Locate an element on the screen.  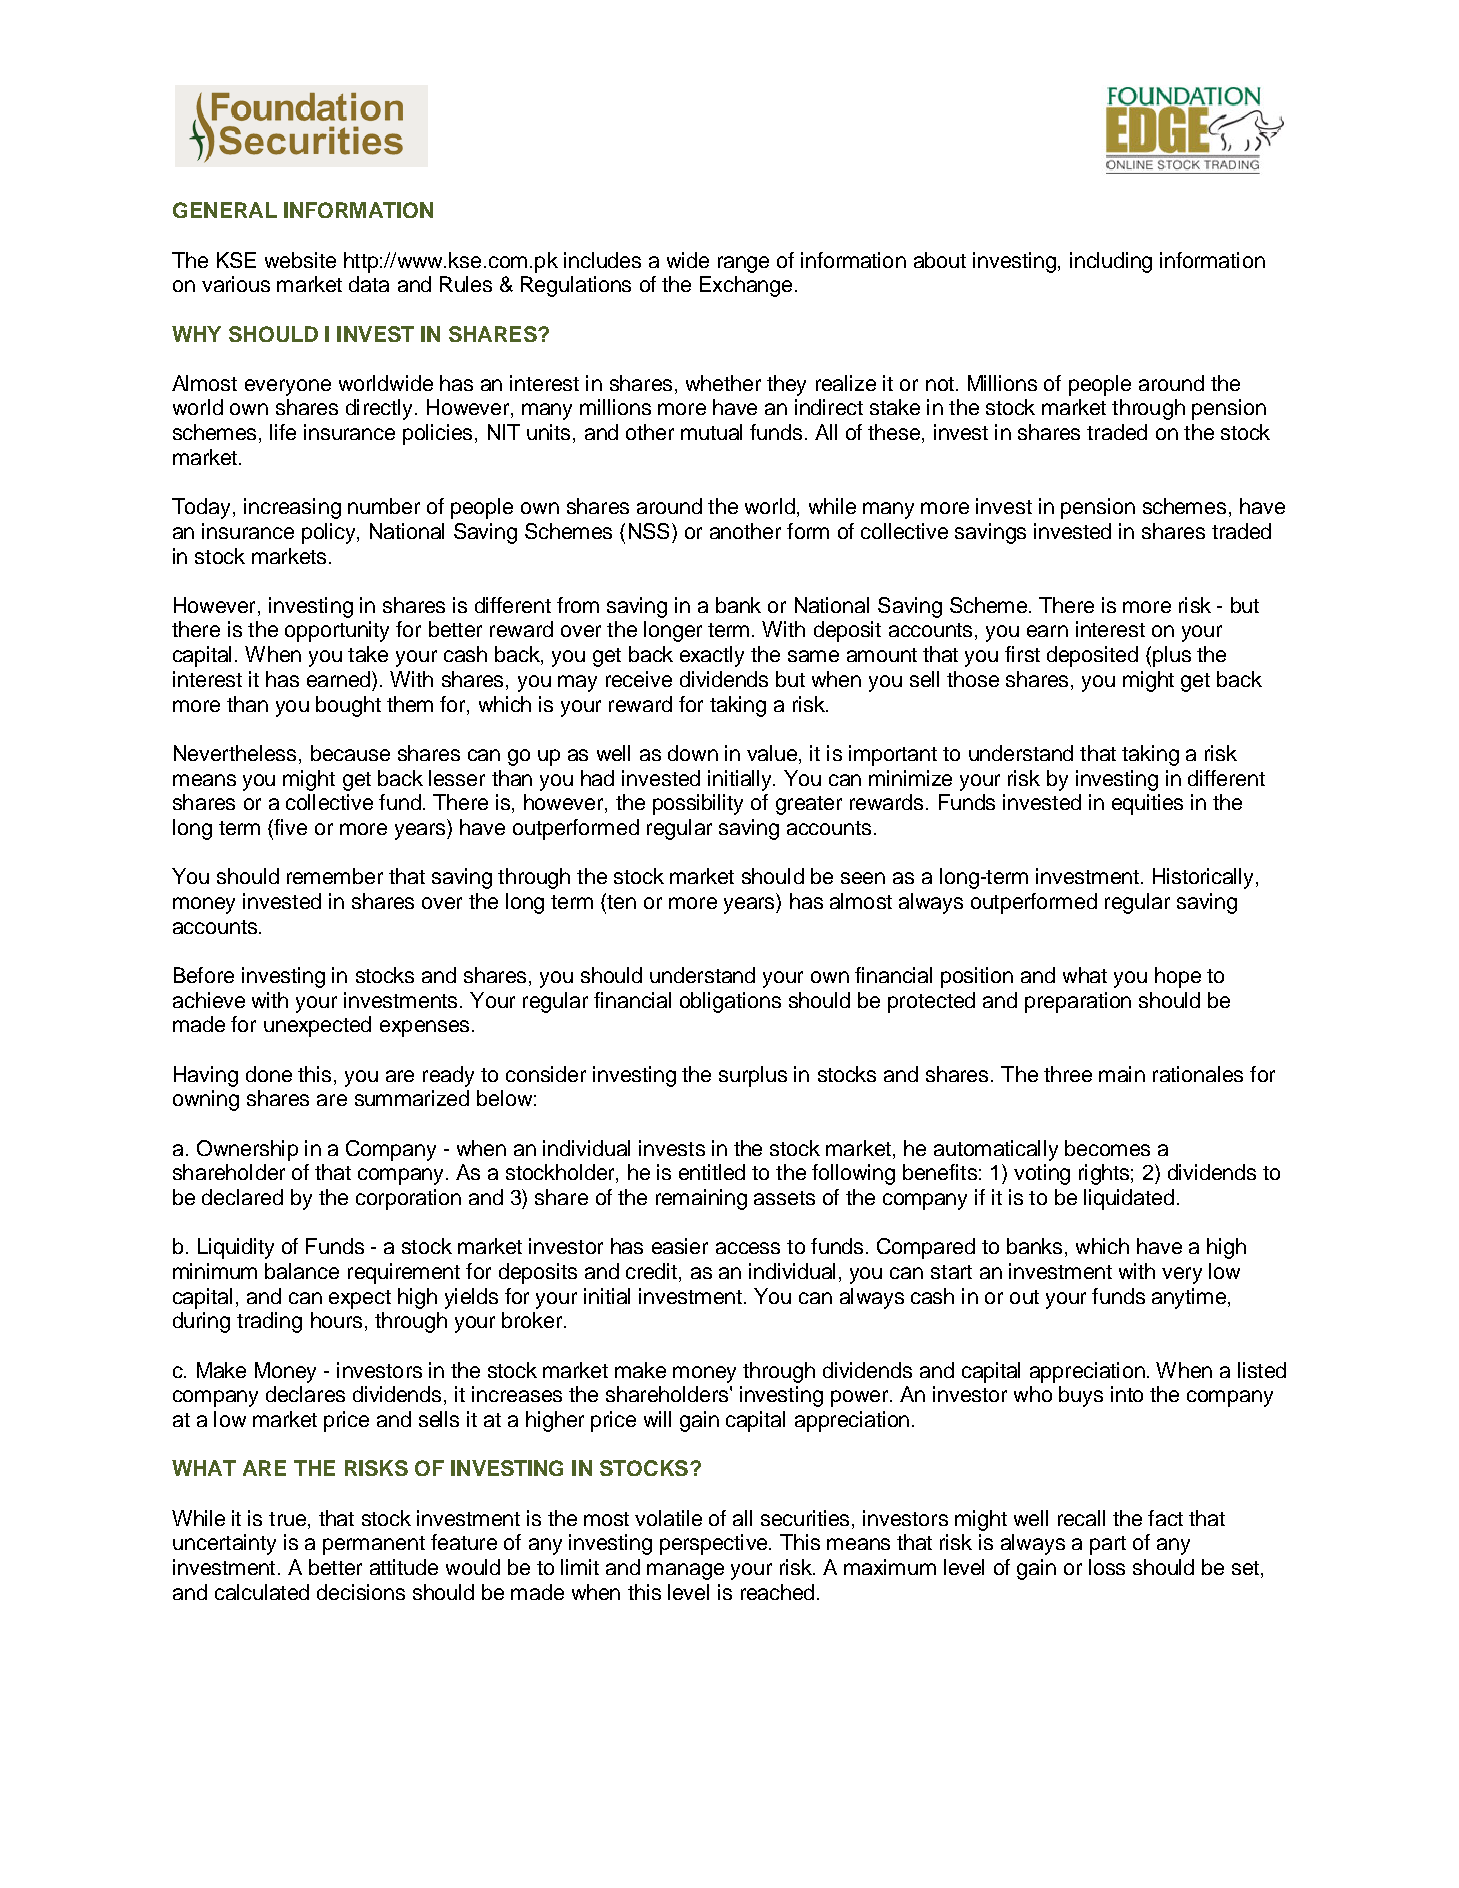
permanent is located at coordinates (374, 1545).
